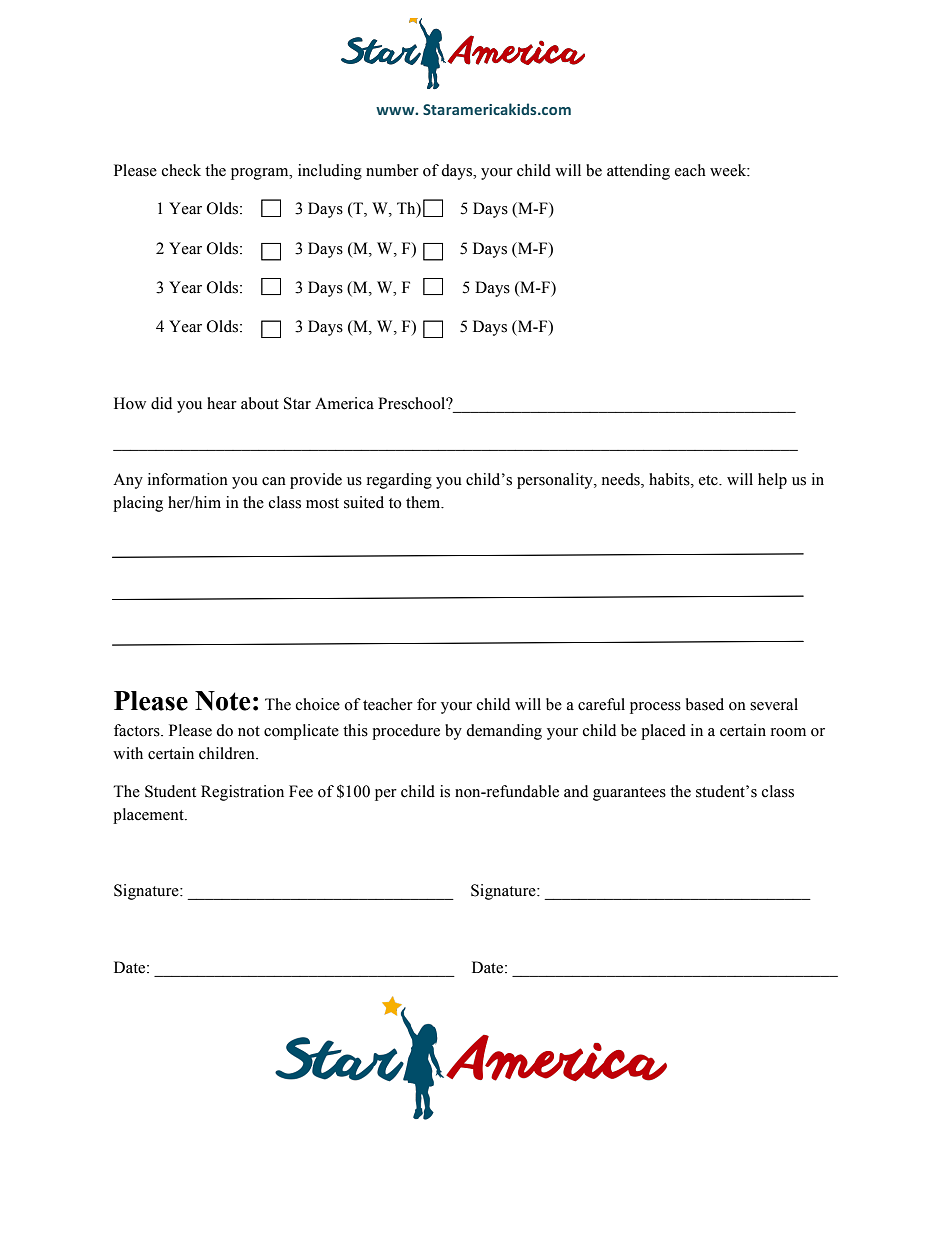 Image resolution: width=952 pixels, height=1233 pixels. I want to click on etc, so click(709, 480).
